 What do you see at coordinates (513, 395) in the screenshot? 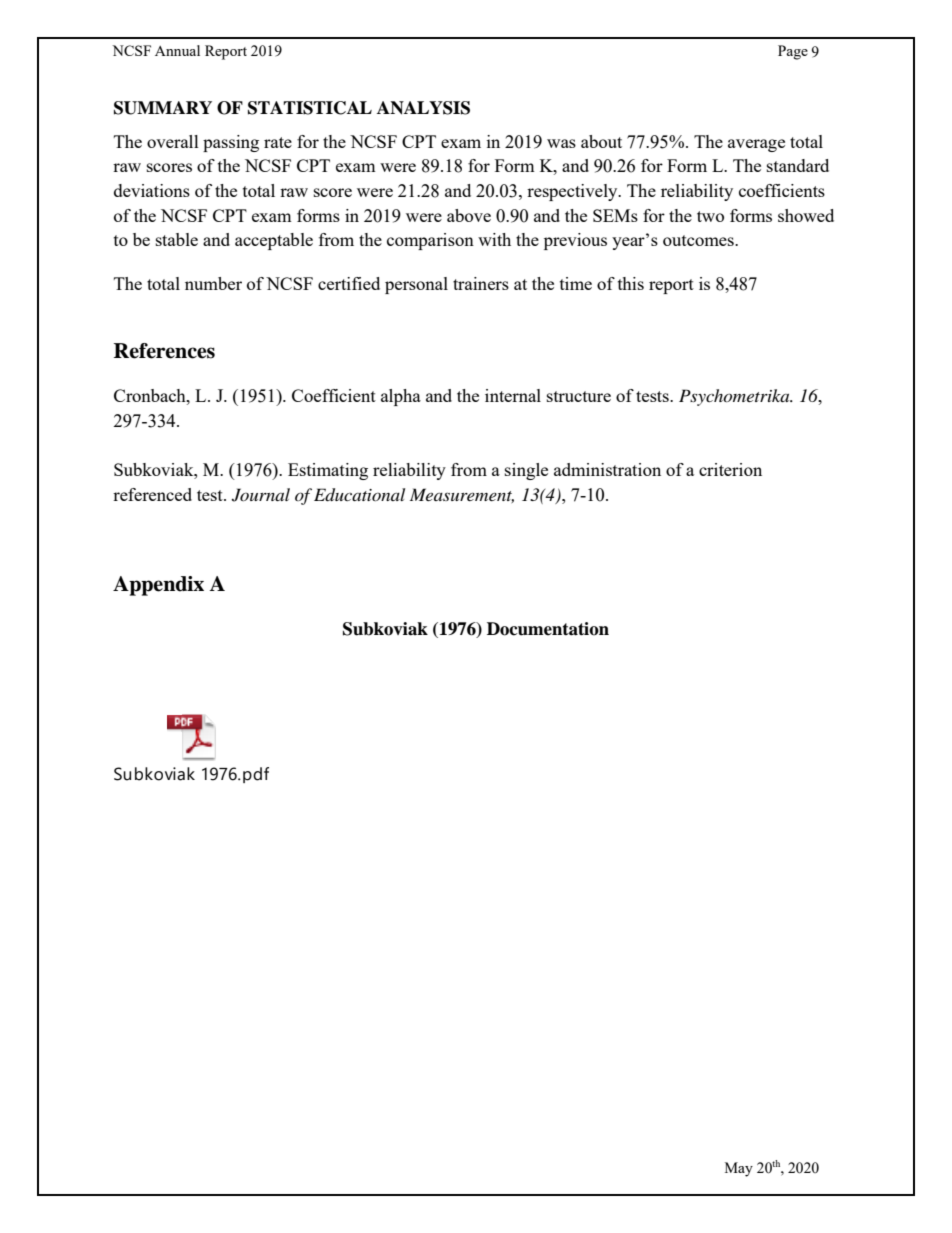
I see `internal` at bounding box center [513, 395].
